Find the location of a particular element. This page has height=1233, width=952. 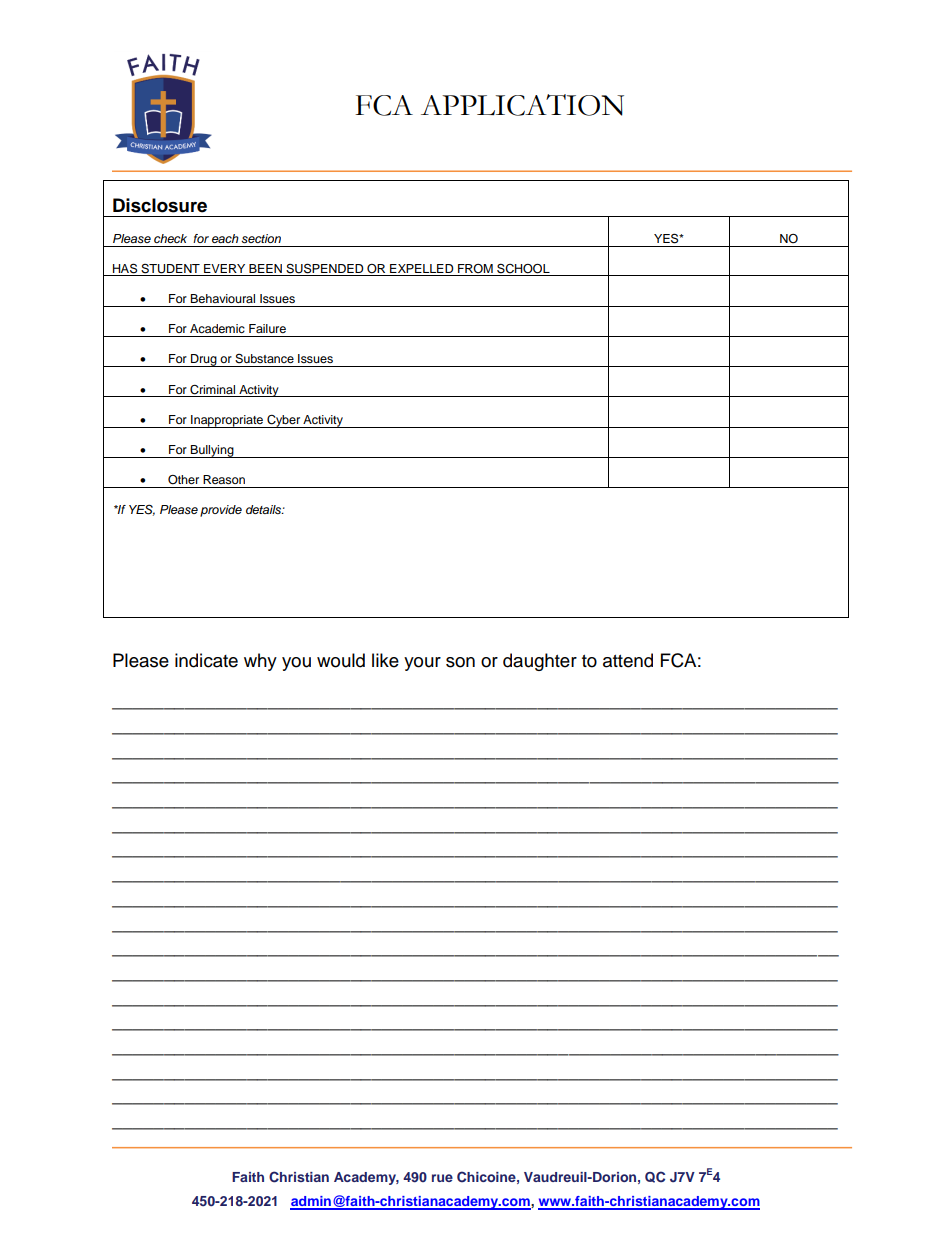

your is located at coordinates (422, 664).
